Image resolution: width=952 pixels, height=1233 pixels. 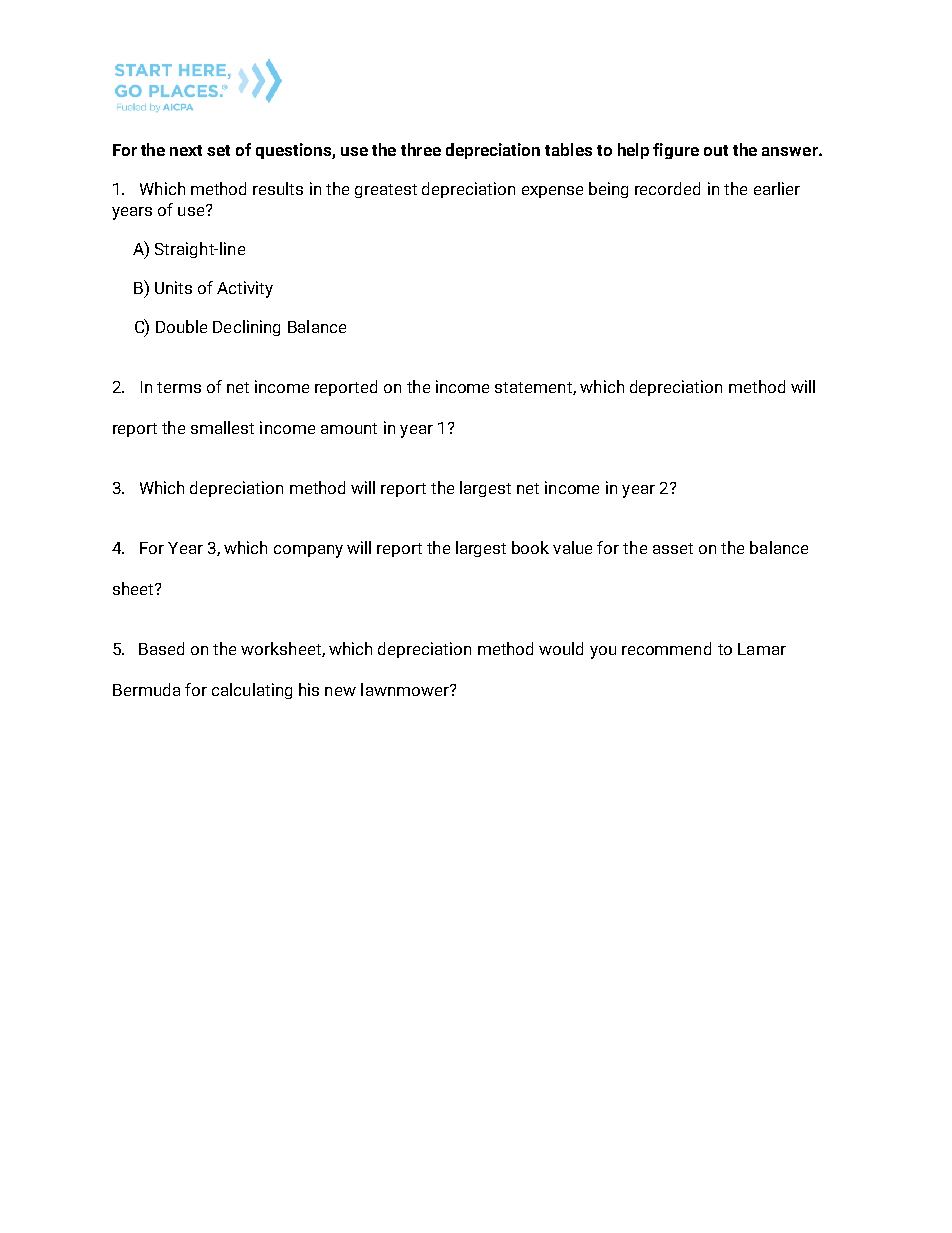 What do you see at coordinates (308, 551) in the page?
I see `company` at bounding box center [308, 551].
